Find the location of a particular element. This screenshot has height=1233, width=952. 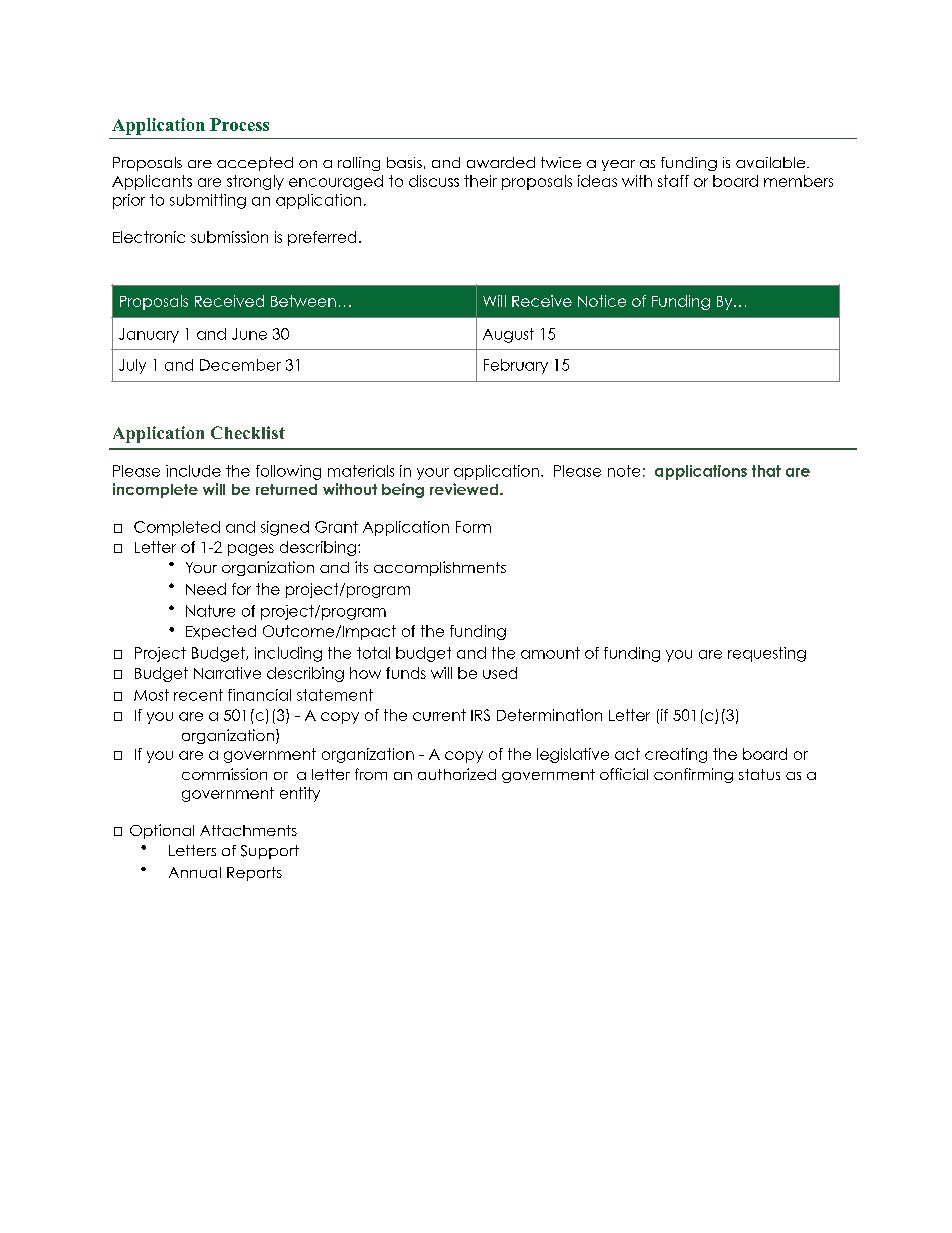

that is located at coordinates (766, 471).
